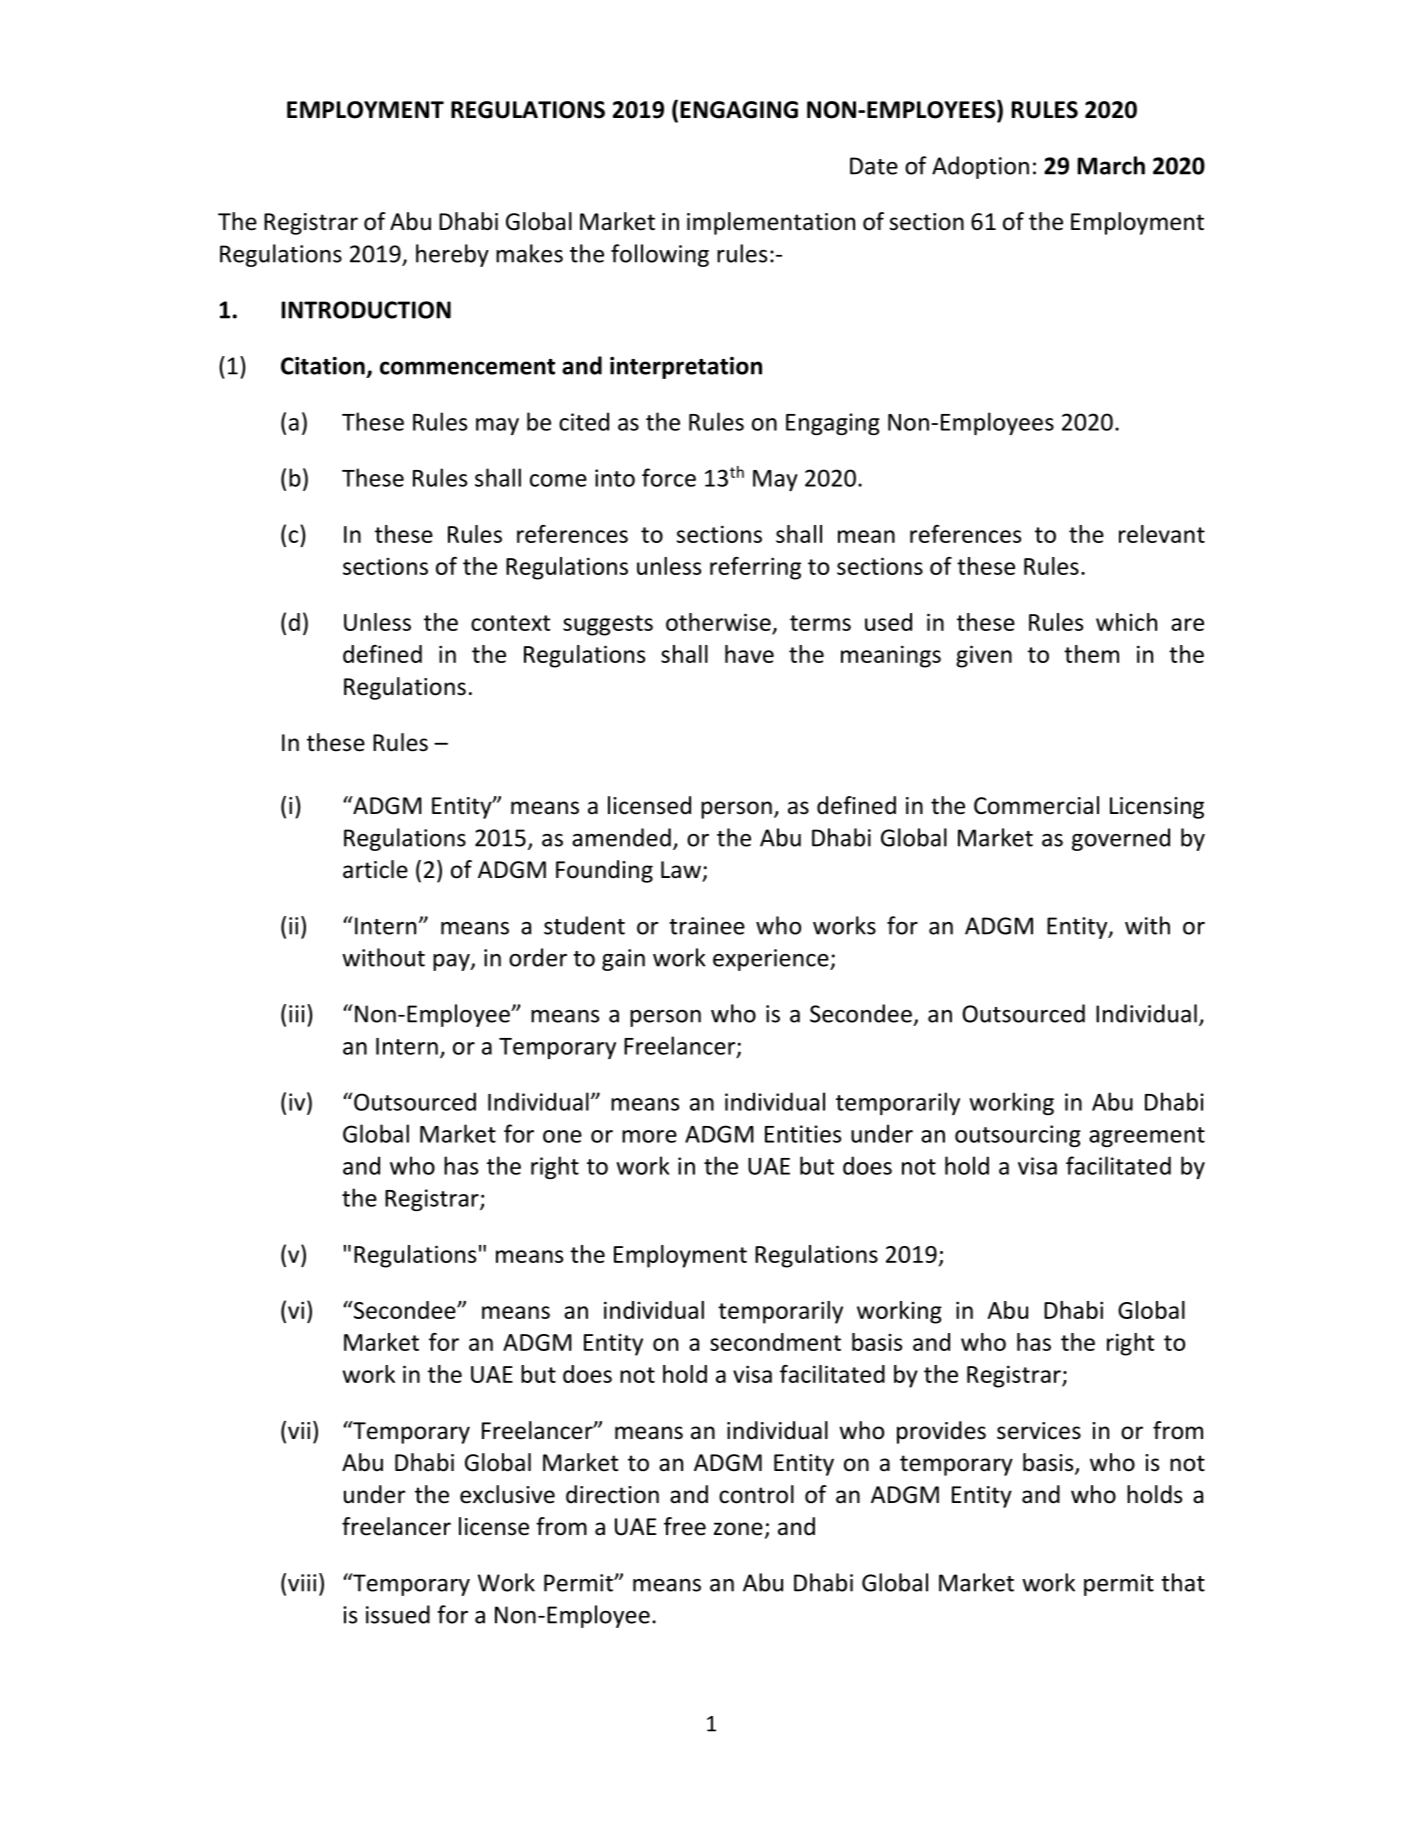 Image resolution: width=1423 pixels, height=1841 pixels. Describe the element at coordinates (398, 1614) in the screenshot. I see `issued` at that location.
